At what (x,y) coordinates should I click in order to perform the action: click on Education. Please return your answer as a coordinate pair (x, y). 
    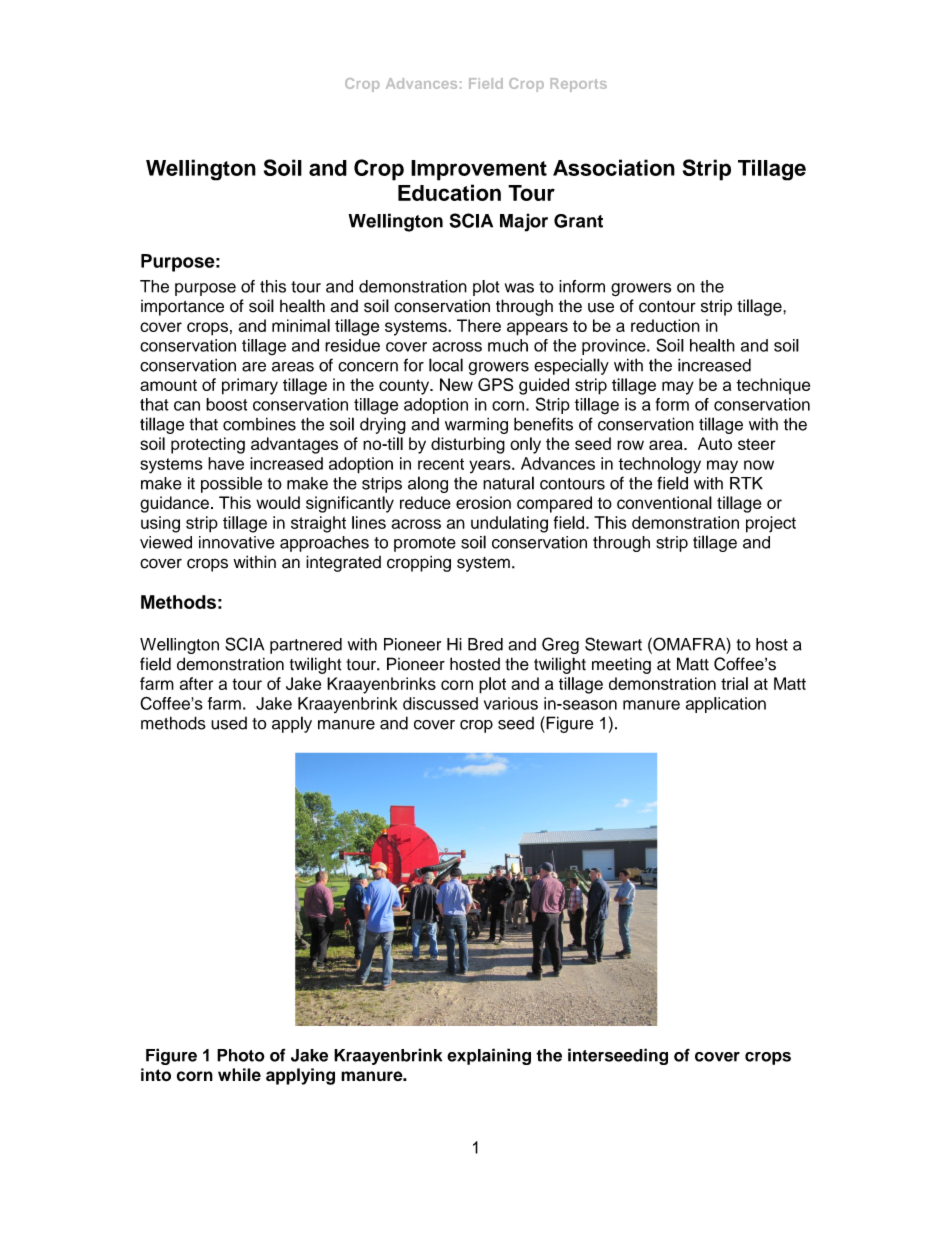
    Looking at the image, I should click on (449, 192).
